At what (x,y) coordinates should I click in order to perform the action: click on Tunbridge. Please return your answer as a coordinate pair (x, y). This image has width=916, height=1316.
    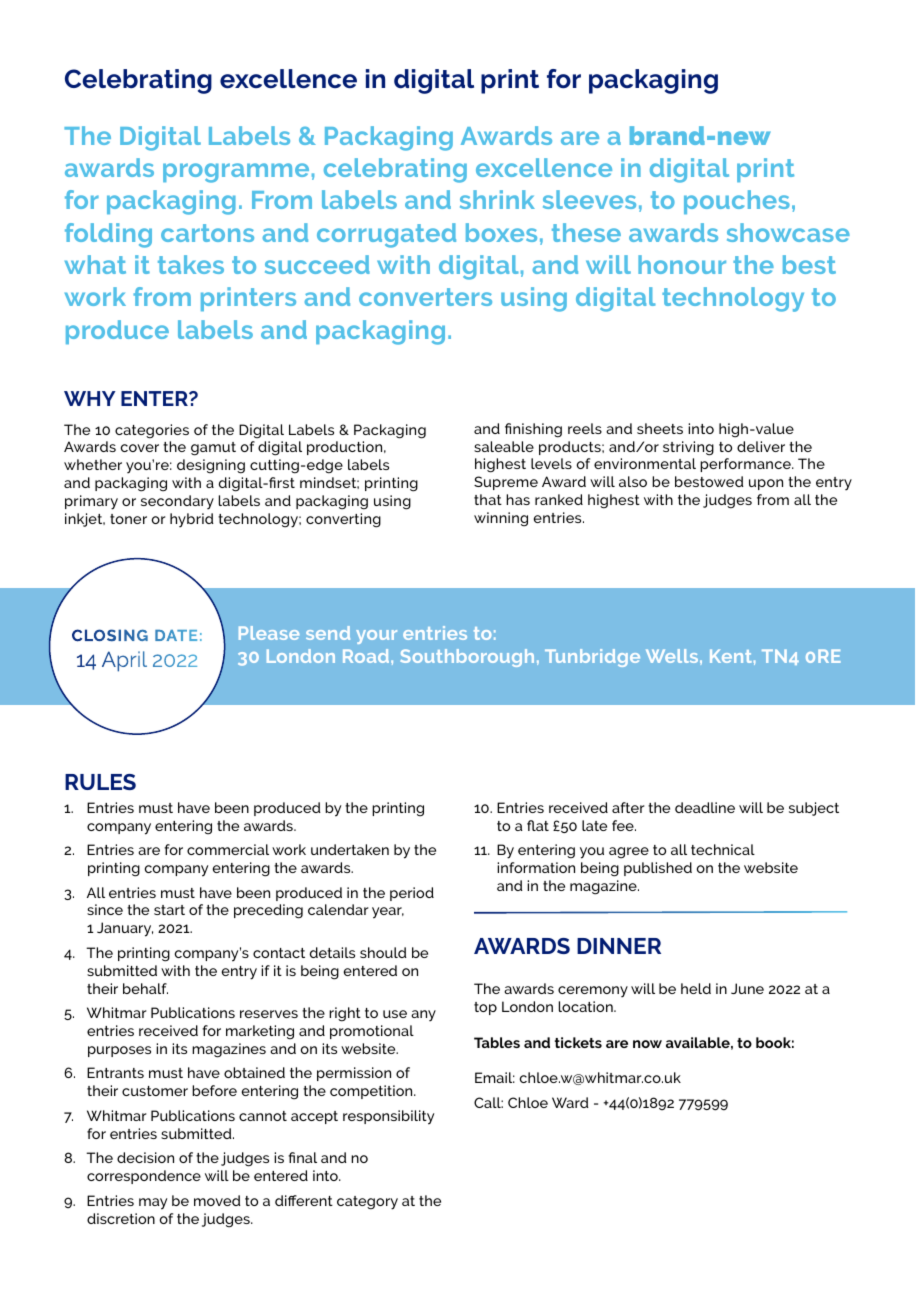
    Looking at the image, I should click on (592, 658).
